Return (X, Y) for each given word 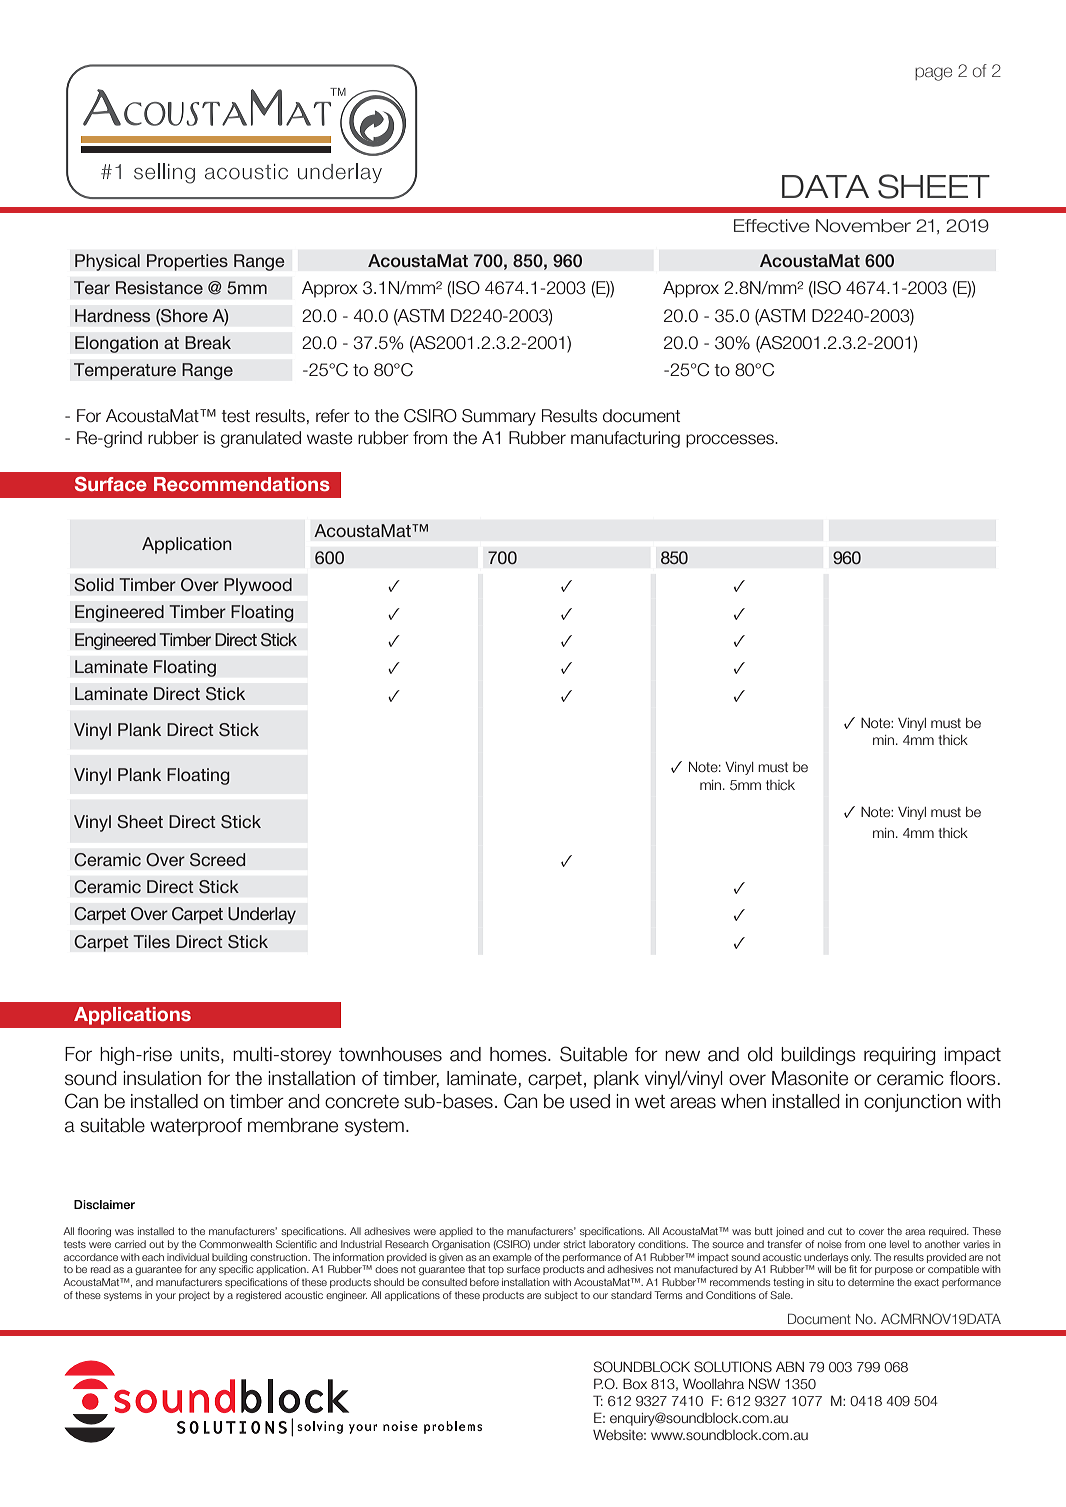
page (933, 74)
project (194, 1296)
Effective (772, 226)
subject (561, 1296)
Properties (187, 262)
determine (871, 1282)
